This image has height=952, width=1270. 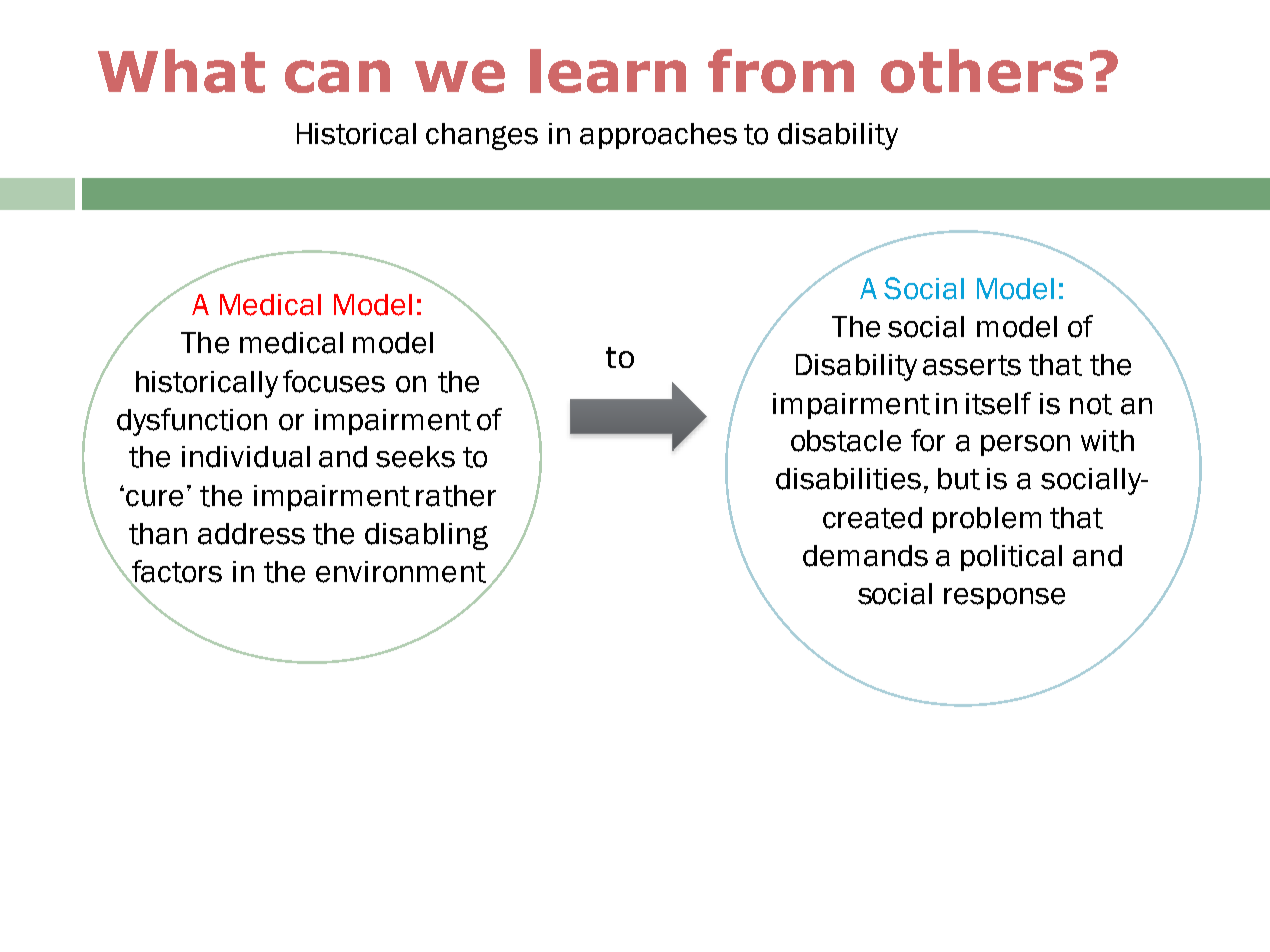 I want to click on learn, so click(x=608, y=71).
